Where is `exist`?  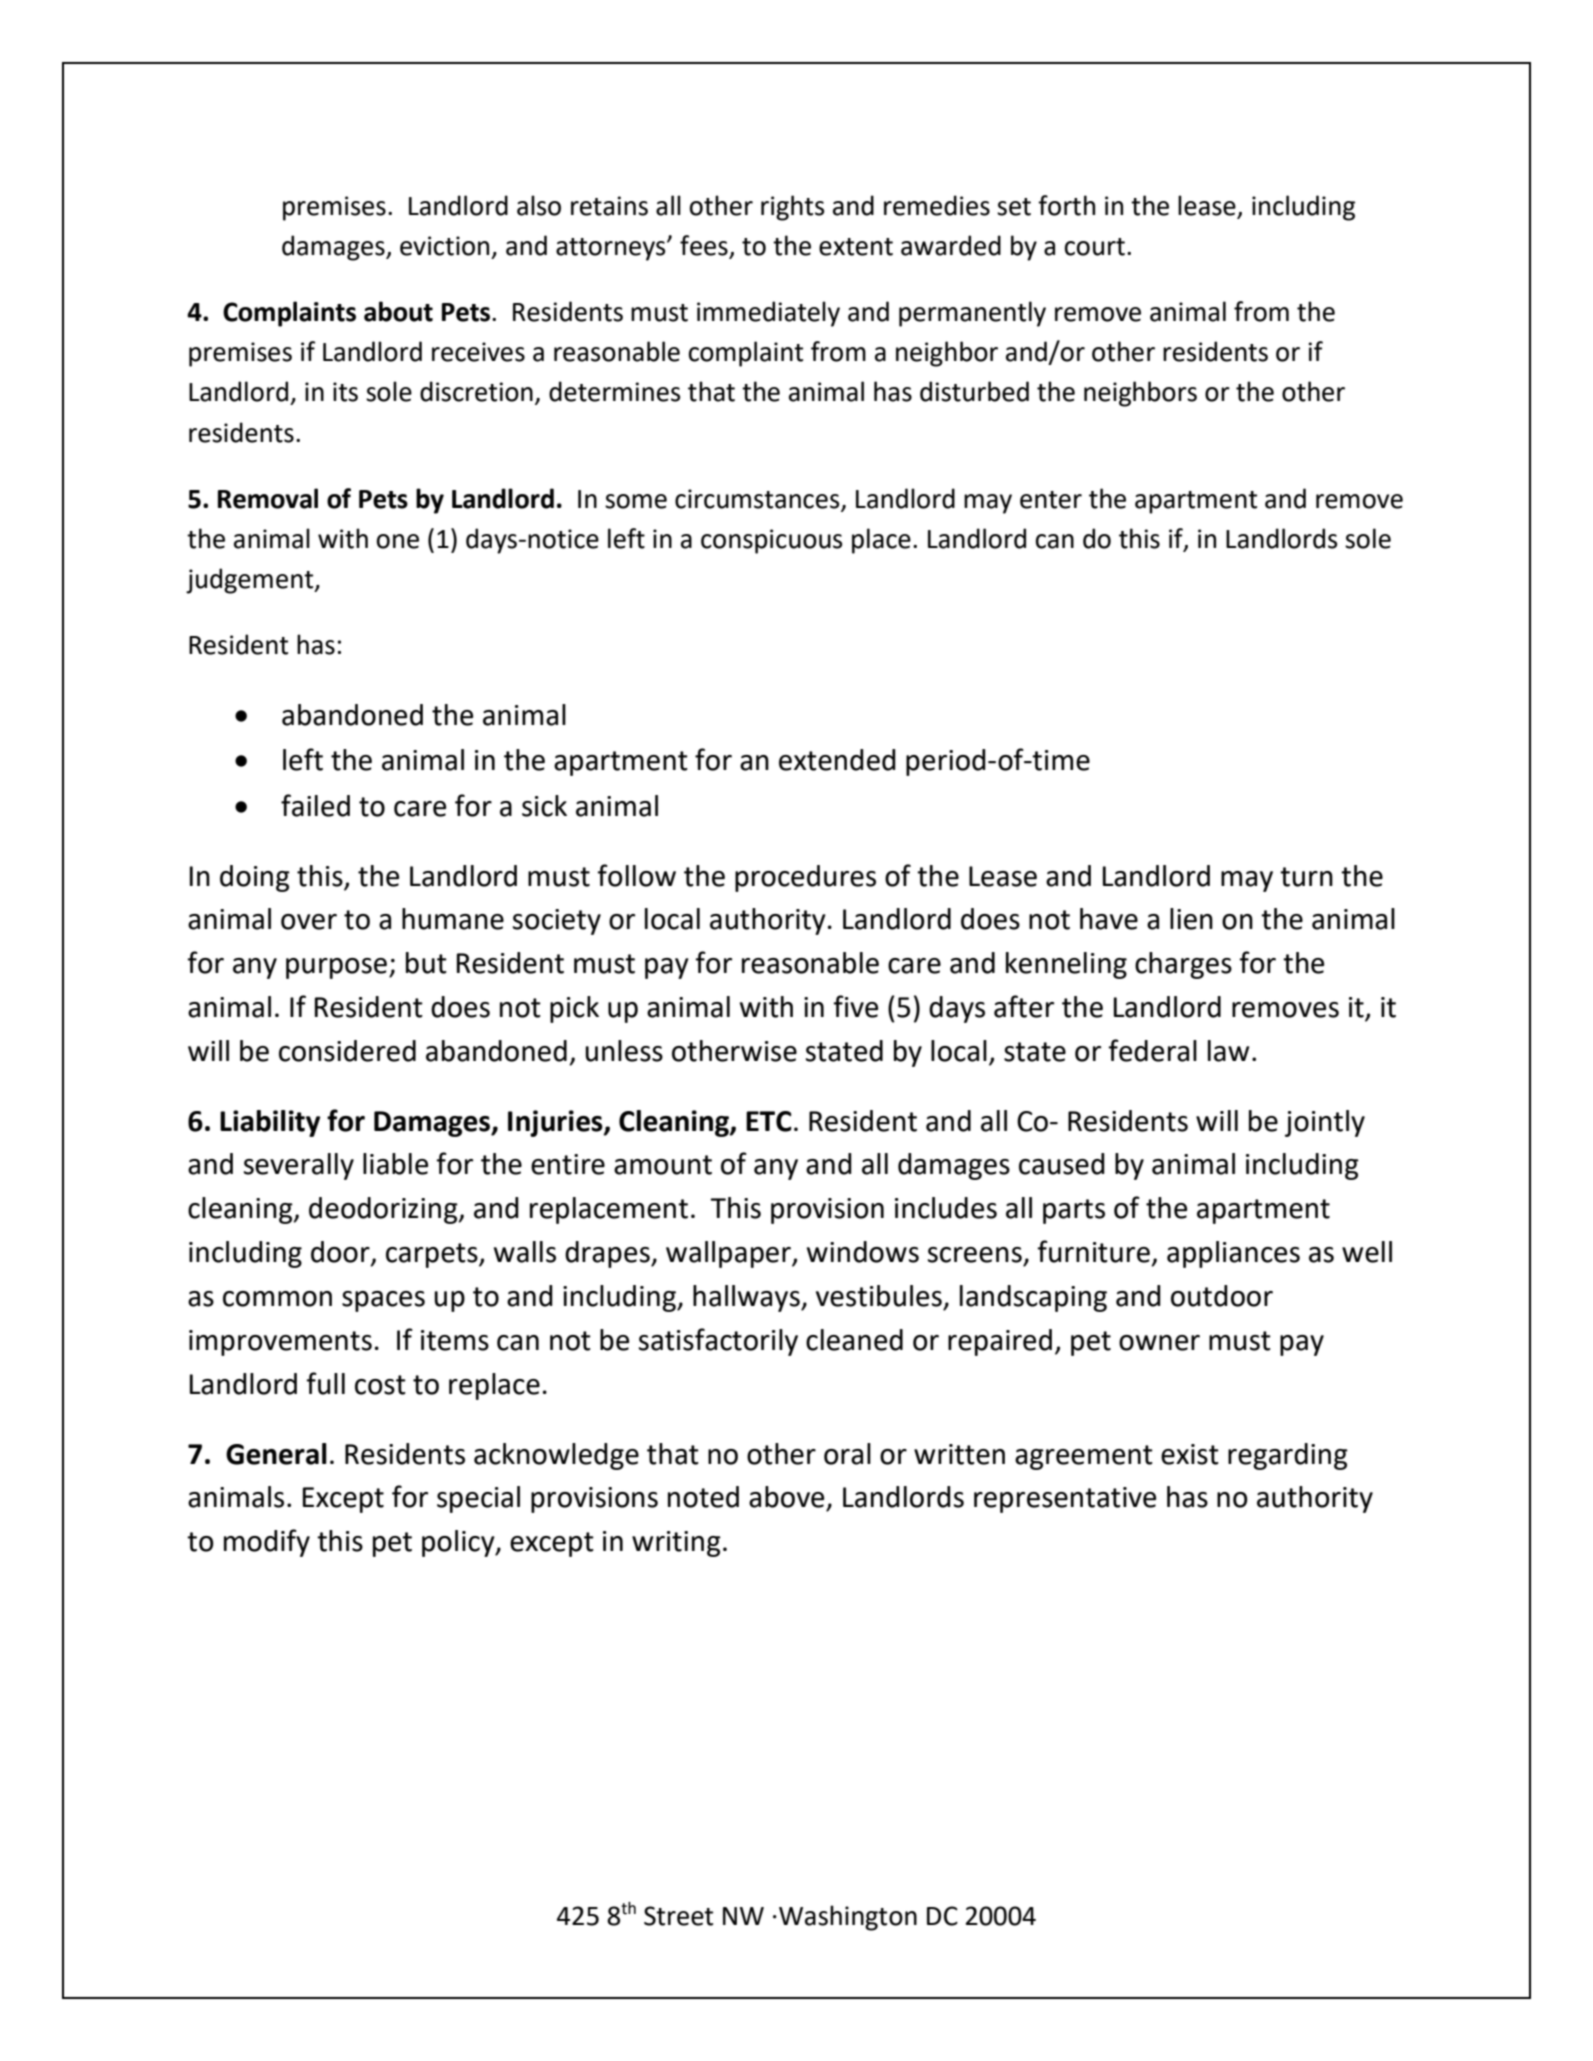
exist is located at coordinates (1190, 1454).
